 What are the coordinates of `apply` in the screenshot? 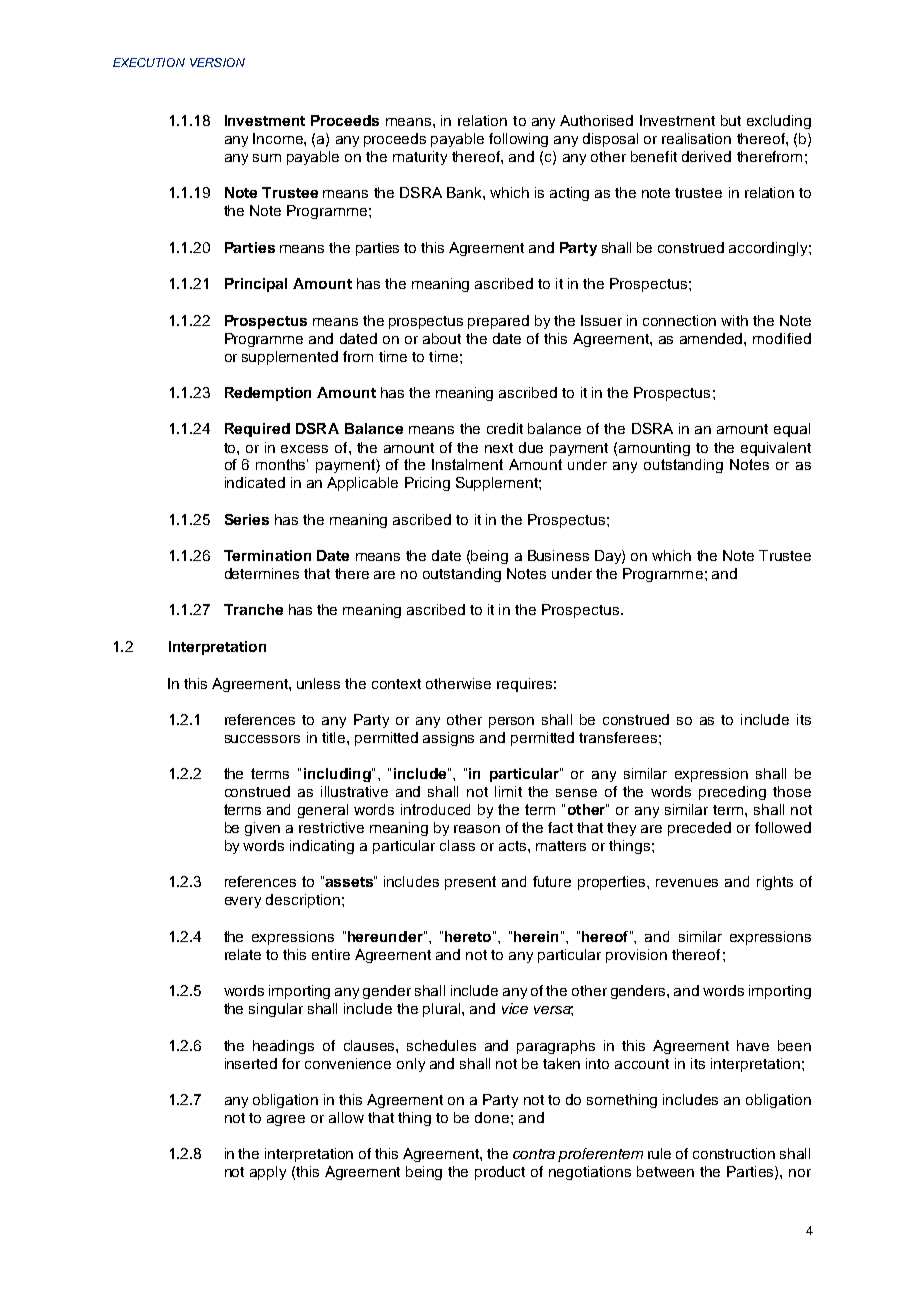 It's located at (268, 1173).
